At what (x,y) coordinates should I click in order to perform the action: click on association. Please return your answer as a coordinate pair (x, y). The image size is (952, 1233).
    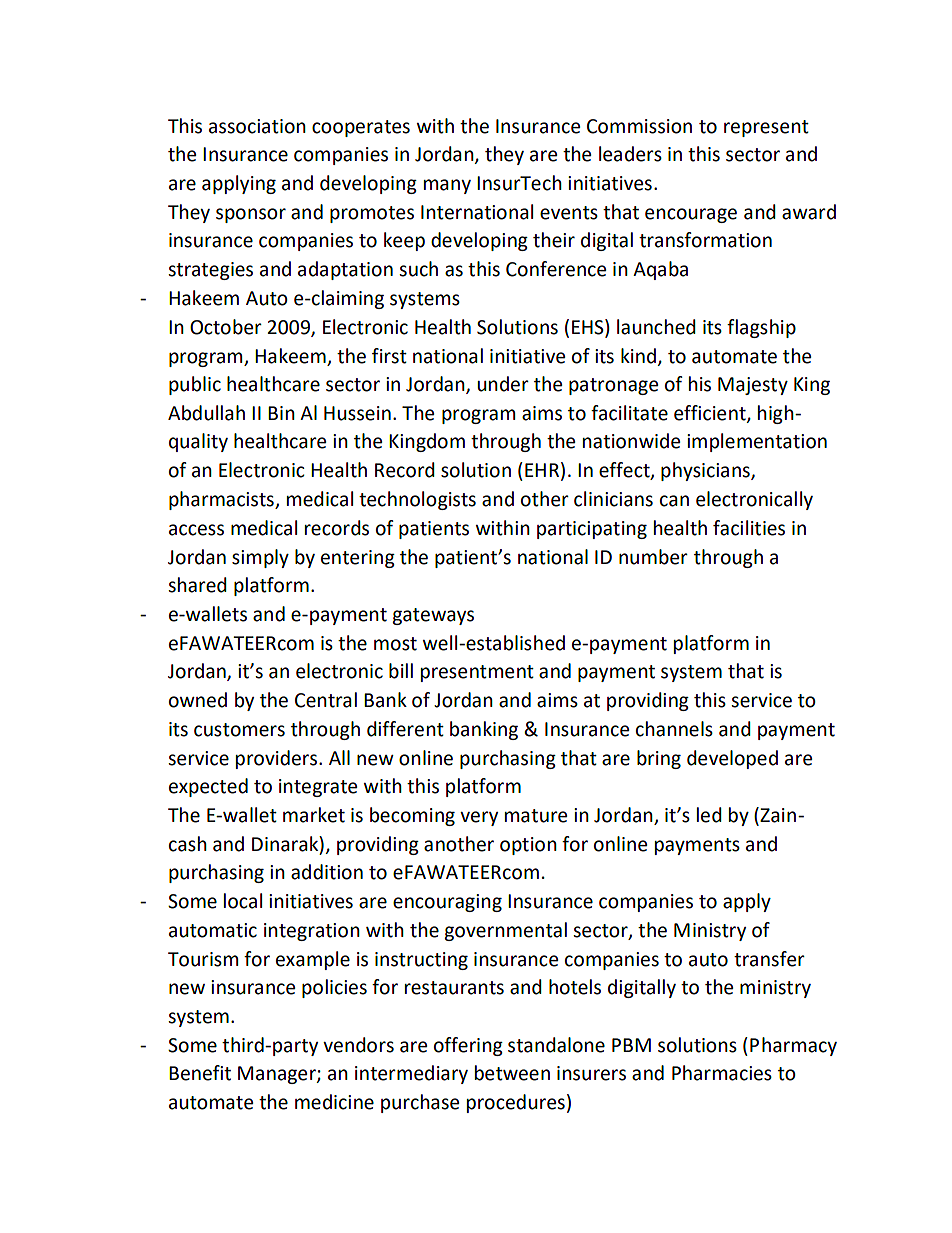
    Looking at the image, I should click on (257, 126).
